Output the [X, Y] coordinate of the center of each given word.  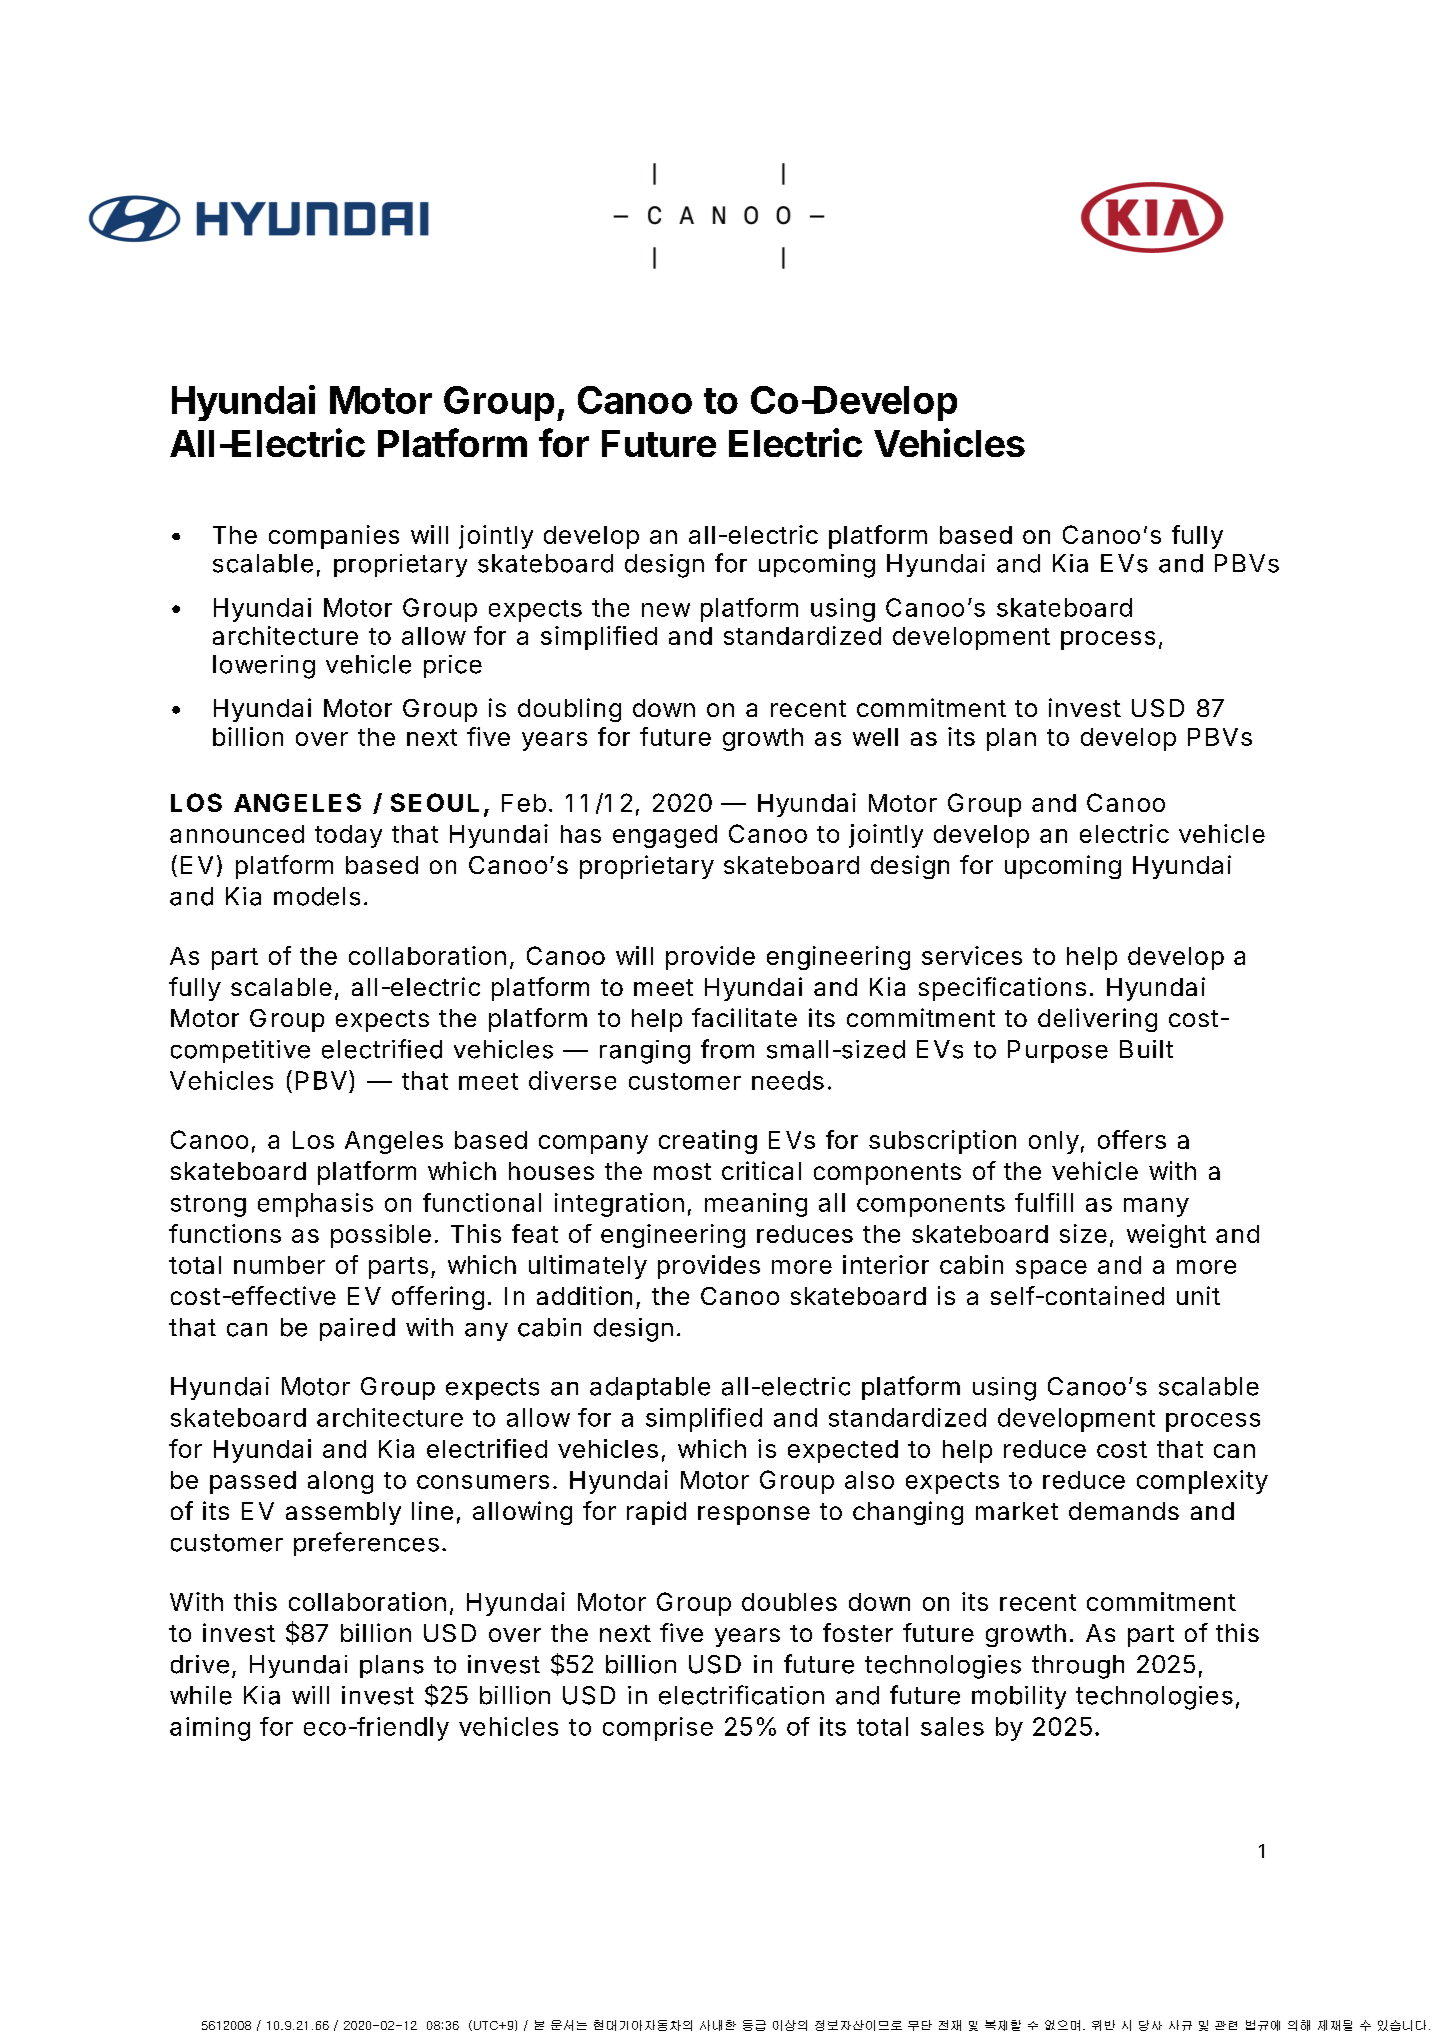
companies [334, 537]
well [875, 737]
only [1054, 1142]
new [666, 610]
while [201, 1695]
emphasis [315, 1205]
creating [708, 1142]
